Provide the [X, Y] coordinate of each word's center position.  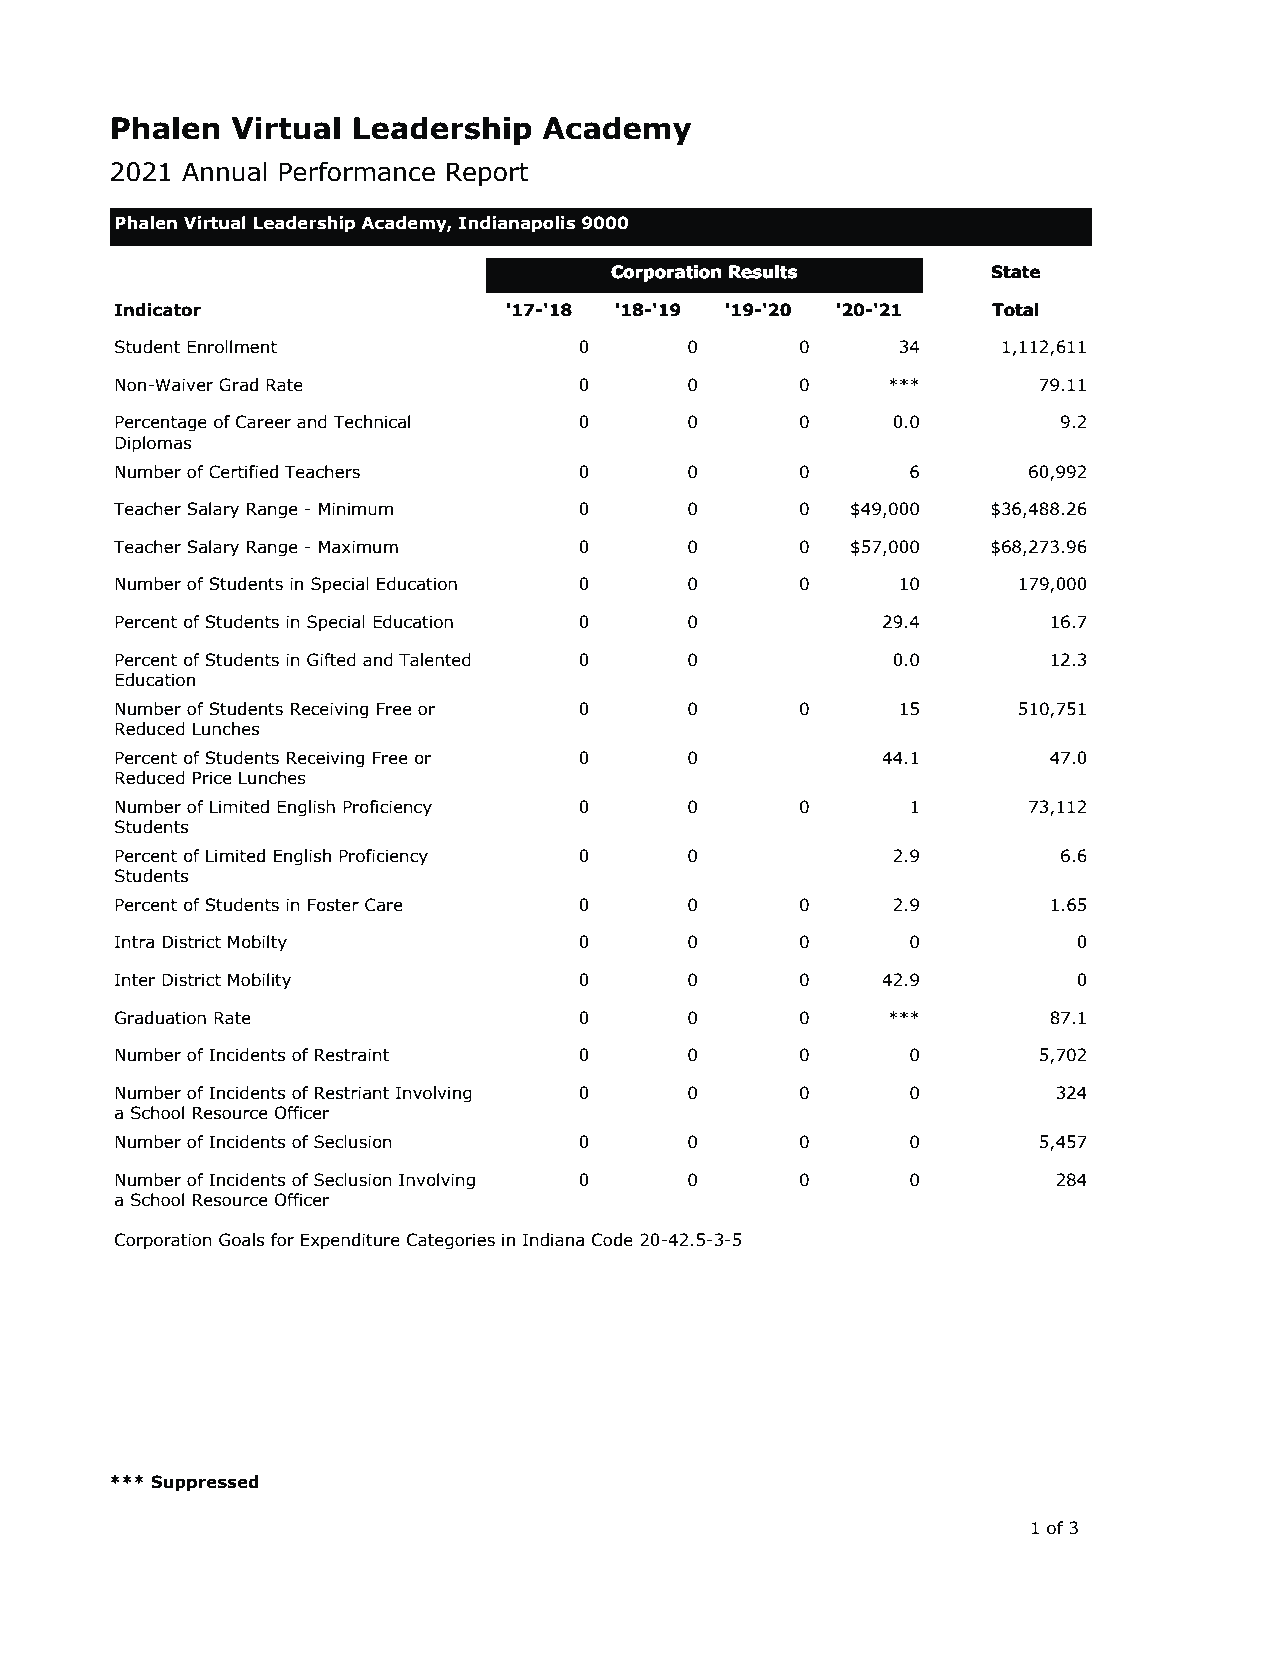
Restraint [352, 1055]
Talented [435, 660]
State [1016, 272]
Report [487, 174]
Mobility [259, 981]
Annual [224, 171]
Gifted [331, 660]
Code [612, 1240]
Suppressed [205, 1483]
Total [1015, 310]
